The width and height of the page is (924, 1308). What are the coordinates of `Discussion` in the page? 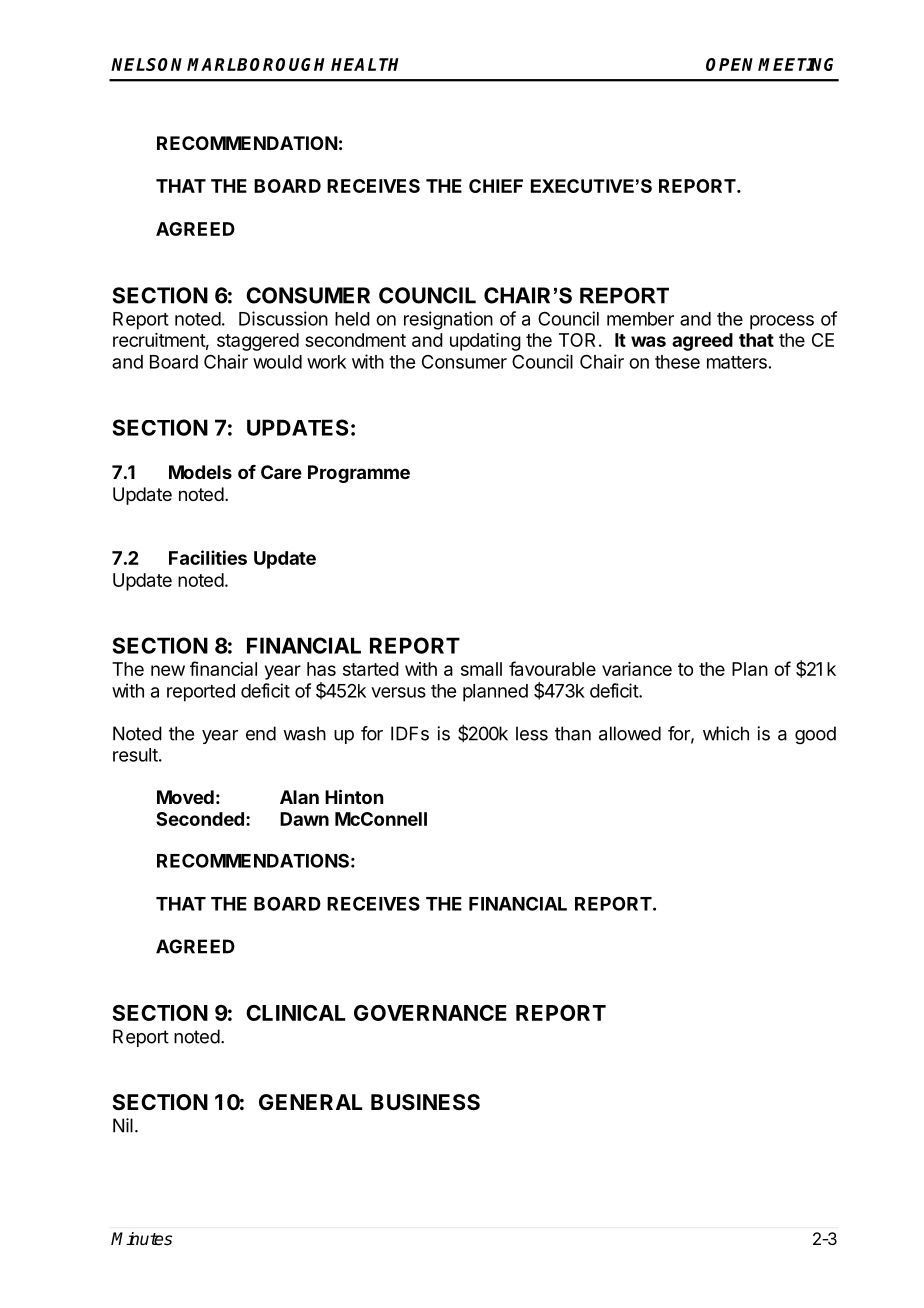 It's located at (283, 318).
